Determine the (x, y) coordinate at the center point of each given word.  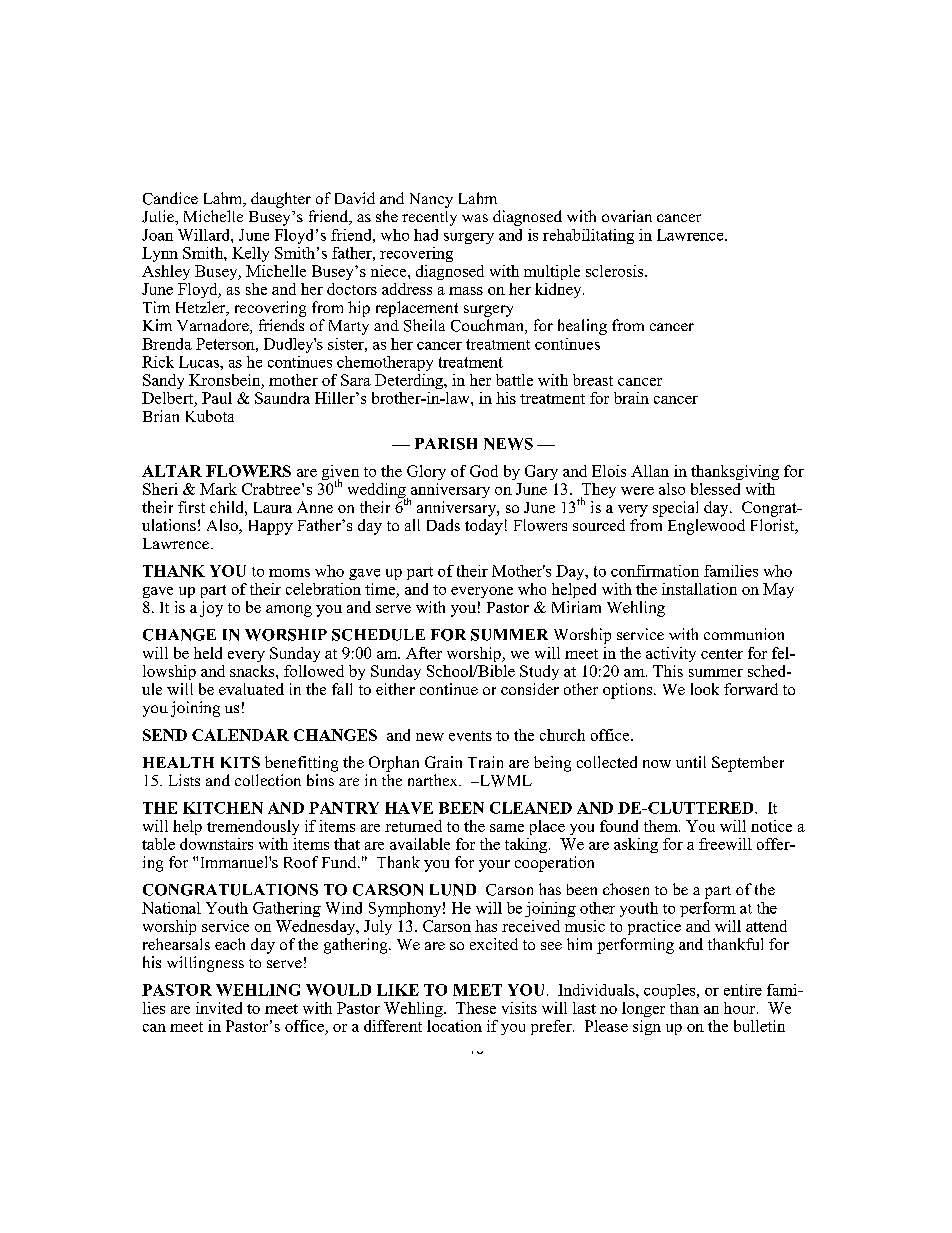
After (424, 653)
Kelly (250, 254)
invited (219, 1008)
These (476, 1008)
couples (671, 991)
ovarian (627, 216)
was (475, 218)
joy (211, 609)
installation (699, 589)
